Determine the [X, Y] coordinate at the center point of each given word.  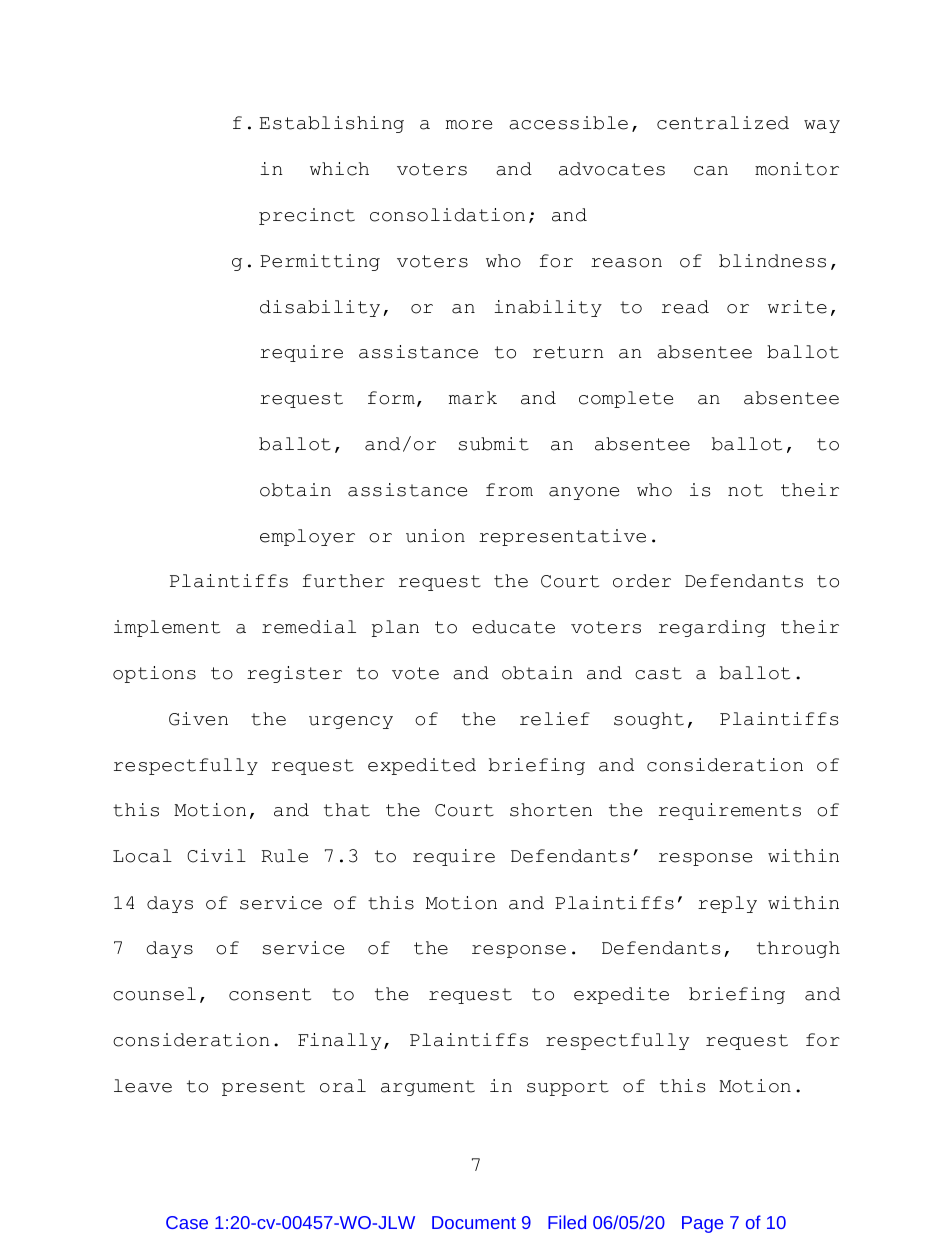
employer [307, 537]
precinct [307, 216]
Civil [216, 856]
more [469, 125]
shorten [551, 810]
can [711, 171]
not [745, 490]
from [509, 490]
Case [187, 1222]
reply [727, 904]
